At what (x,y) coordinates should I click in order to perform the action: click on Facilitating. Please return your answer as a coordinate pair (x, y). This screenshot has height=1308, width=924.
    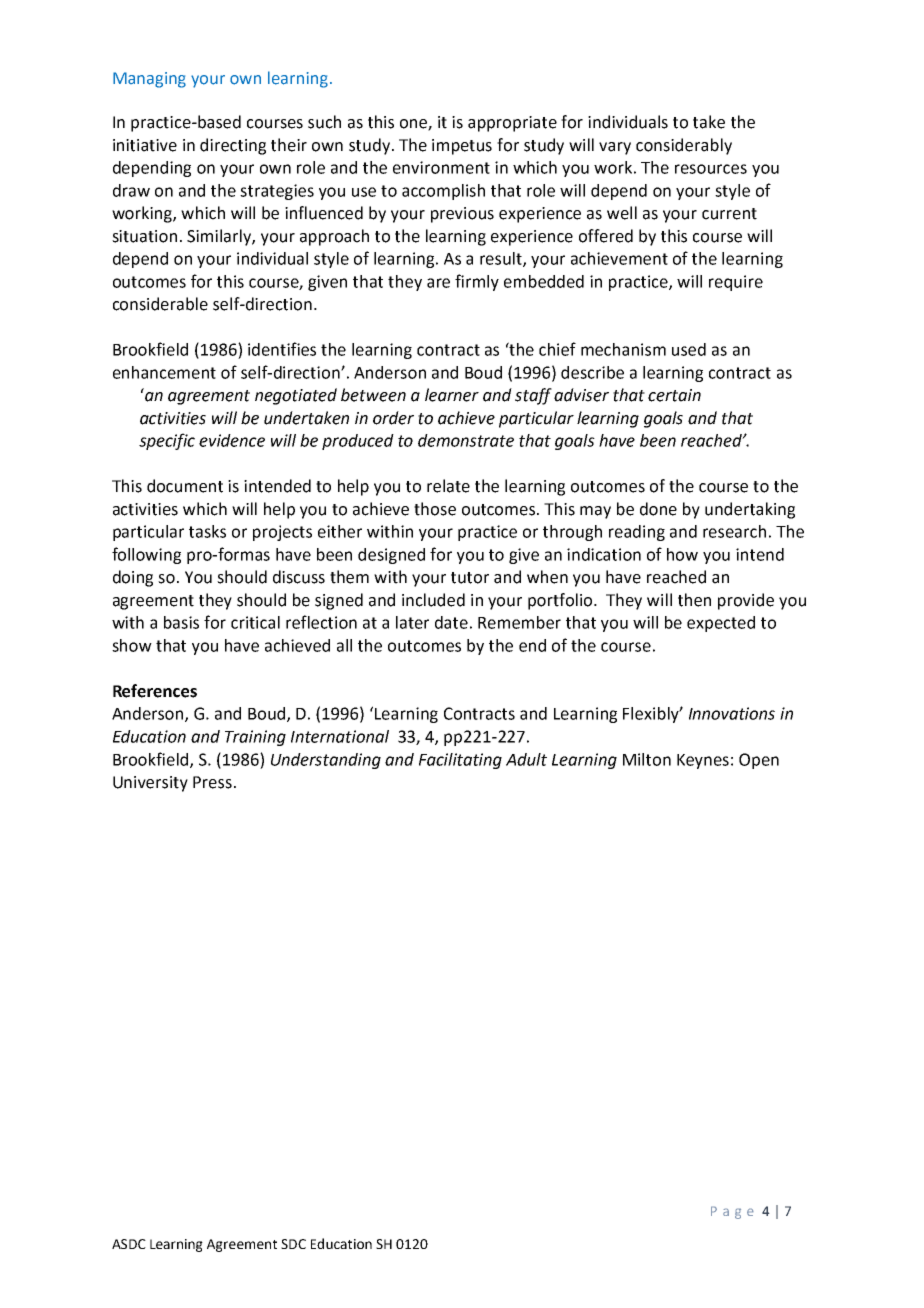
    Looking at the image, I should click on (460, 761).
